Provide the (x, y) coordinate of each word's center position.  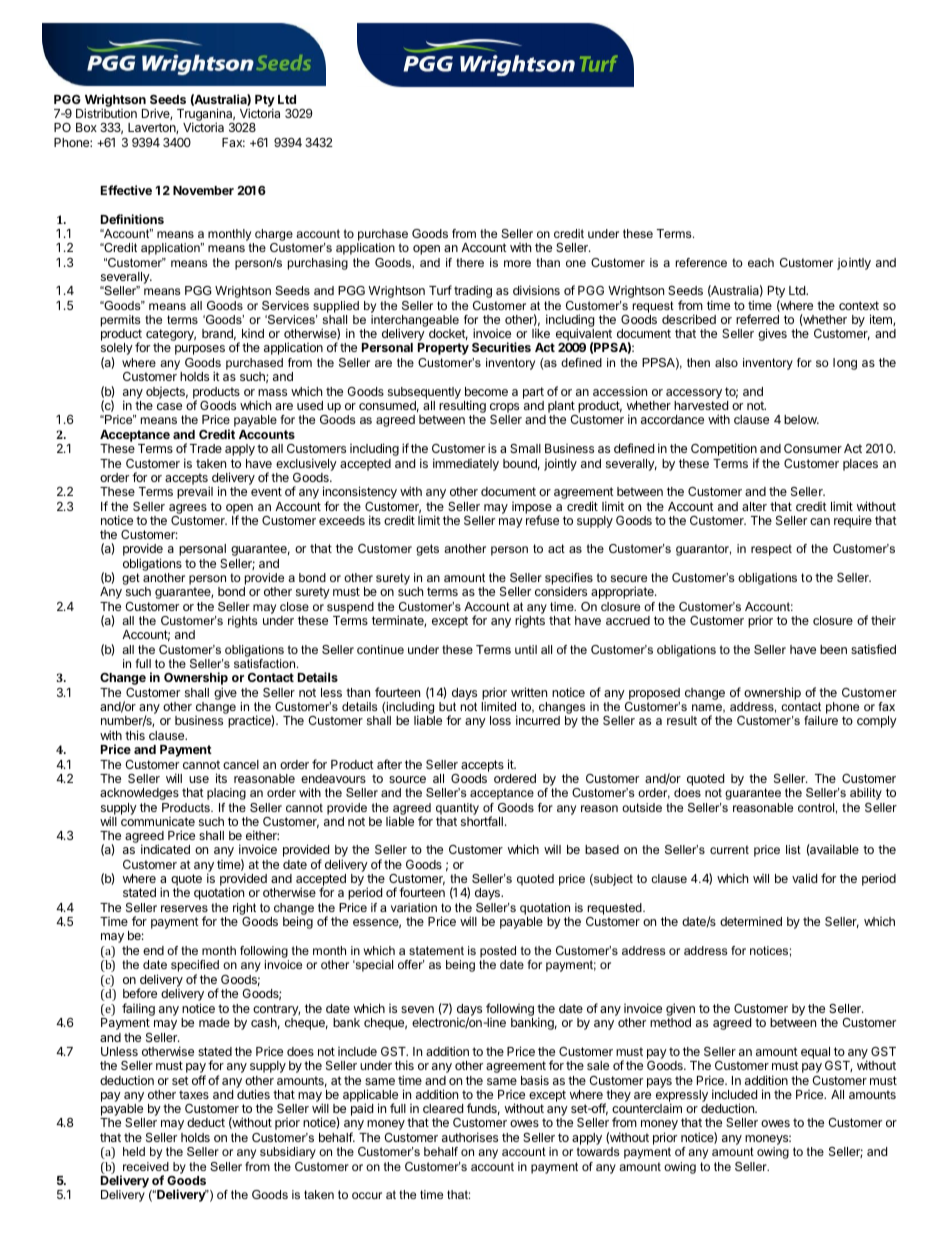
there (470, 262)
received (146, 1166)
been (833, 649)
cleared (443, 1108)
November (203, 190)
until (526, 649)
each (761, 262)
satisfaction (266, 663)
